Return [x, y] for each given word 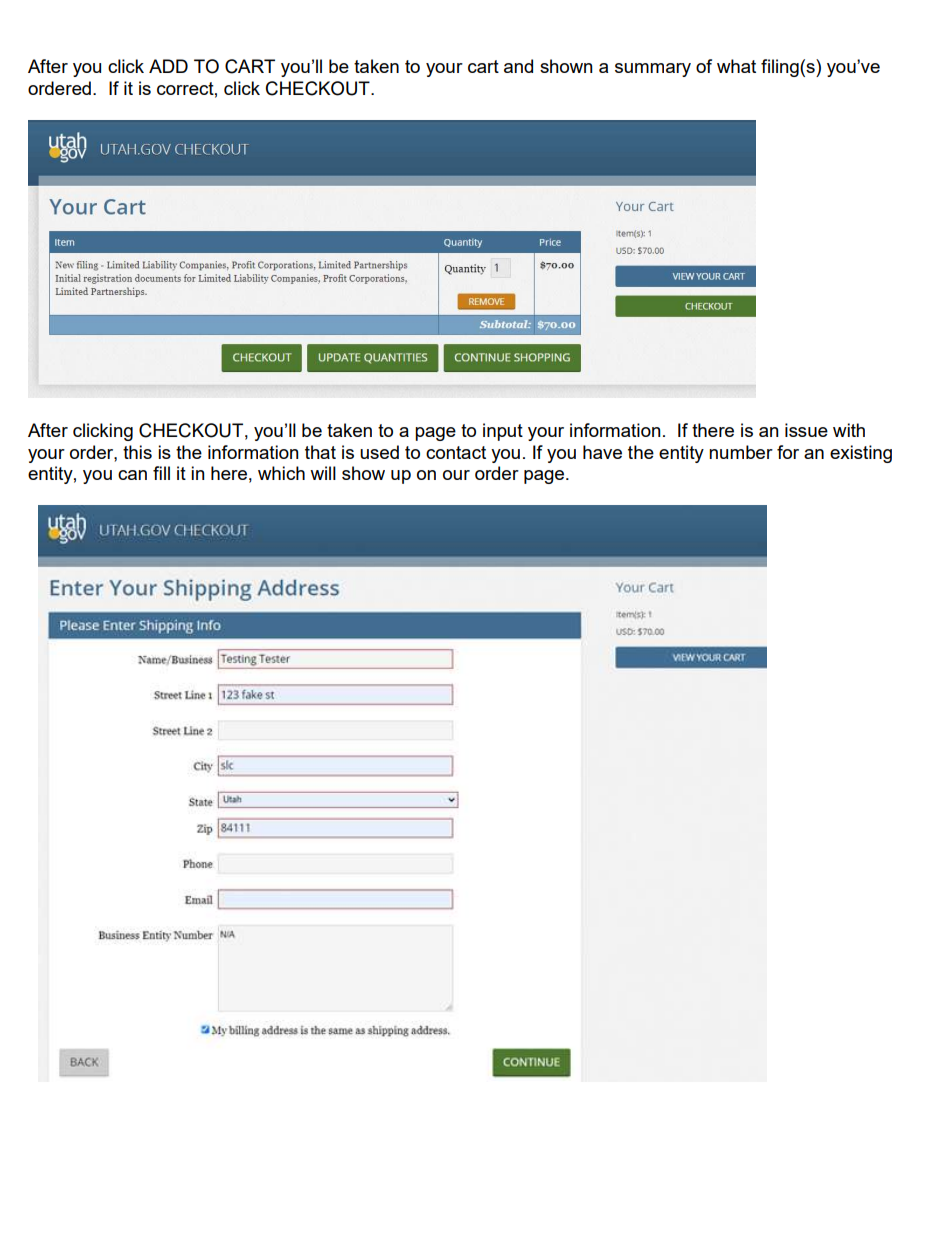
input [503, 432]
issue [806, 430]
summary [653, 70]
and [518, 66]
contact [456, 452]
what [736, 66]
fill [161, 473]
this [137, 452]
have [602, 452]
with [849, 430]
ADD [168, 66]
